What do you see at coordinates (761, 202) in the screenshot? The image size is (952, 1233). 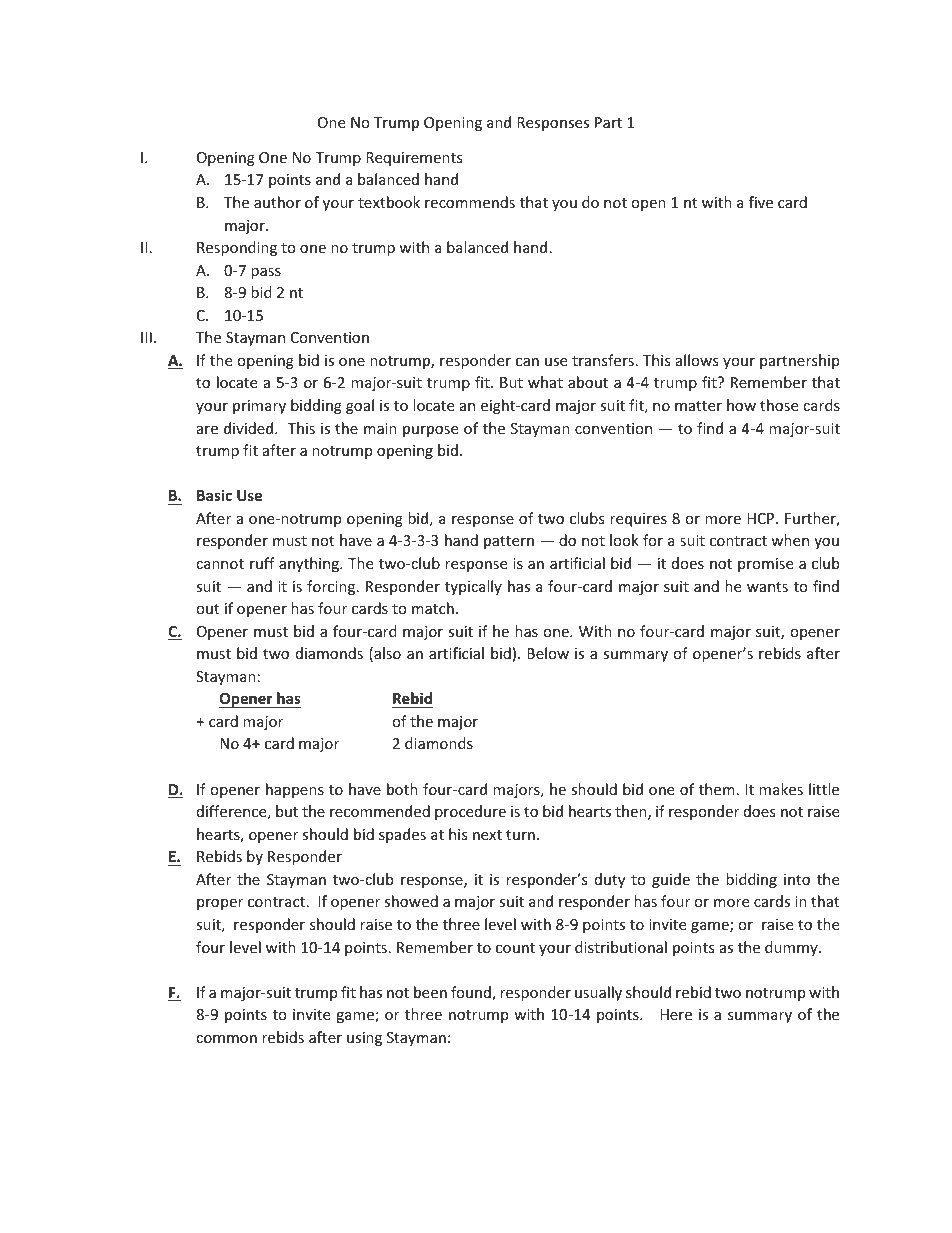 I see `five` at bounding box center [761, 202].
